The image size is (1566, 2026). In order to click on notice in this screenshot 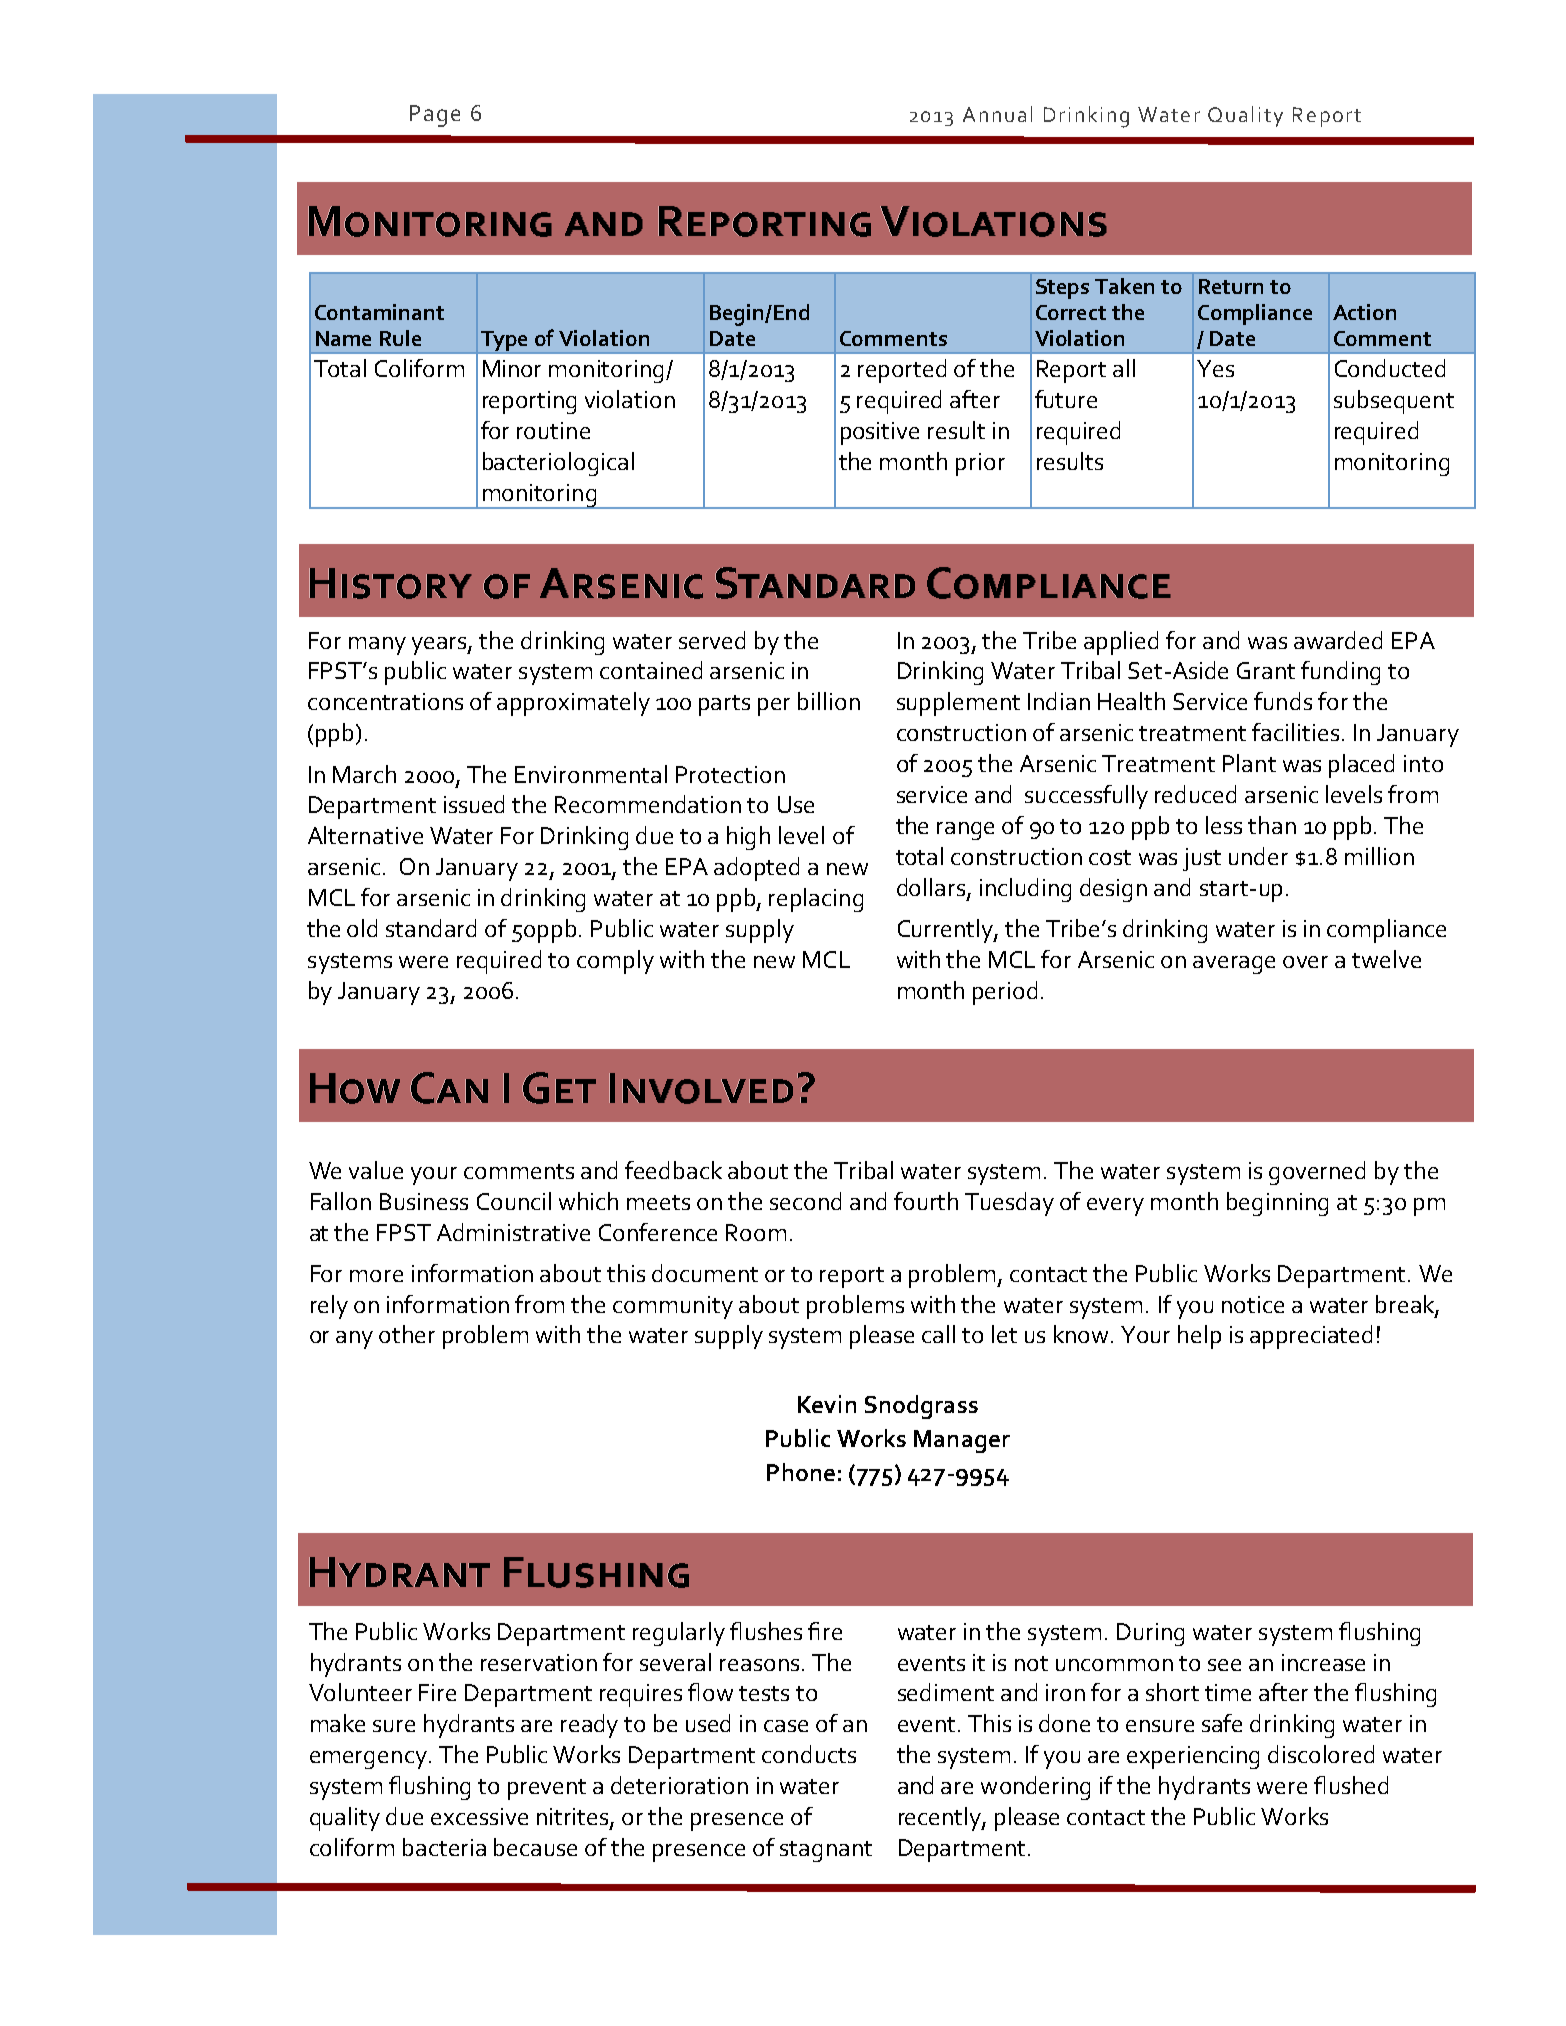, I will do `click(1253, 1304)`.
